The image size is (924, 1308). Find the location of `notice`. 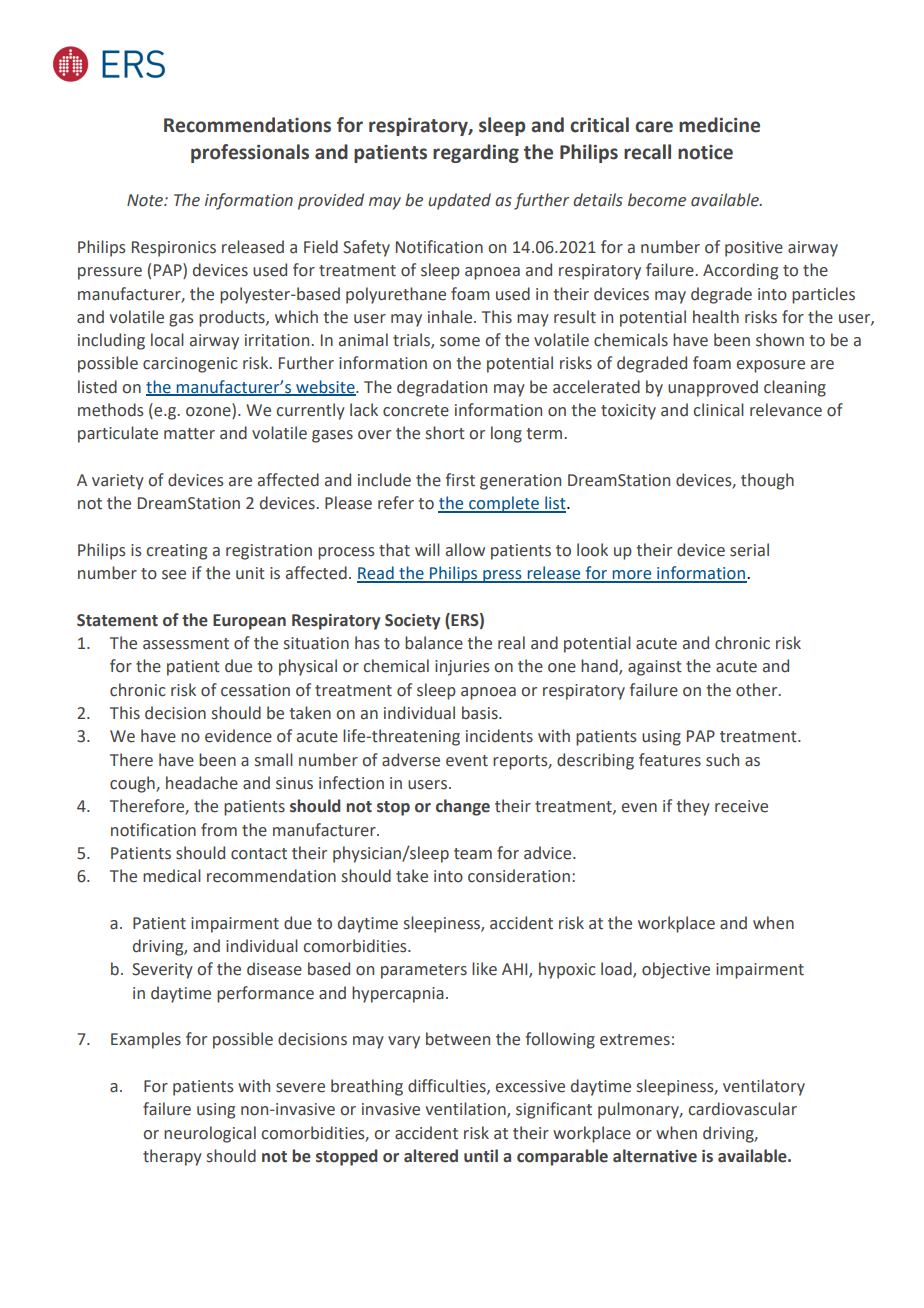

notice is located at coordinates (705, 152).
